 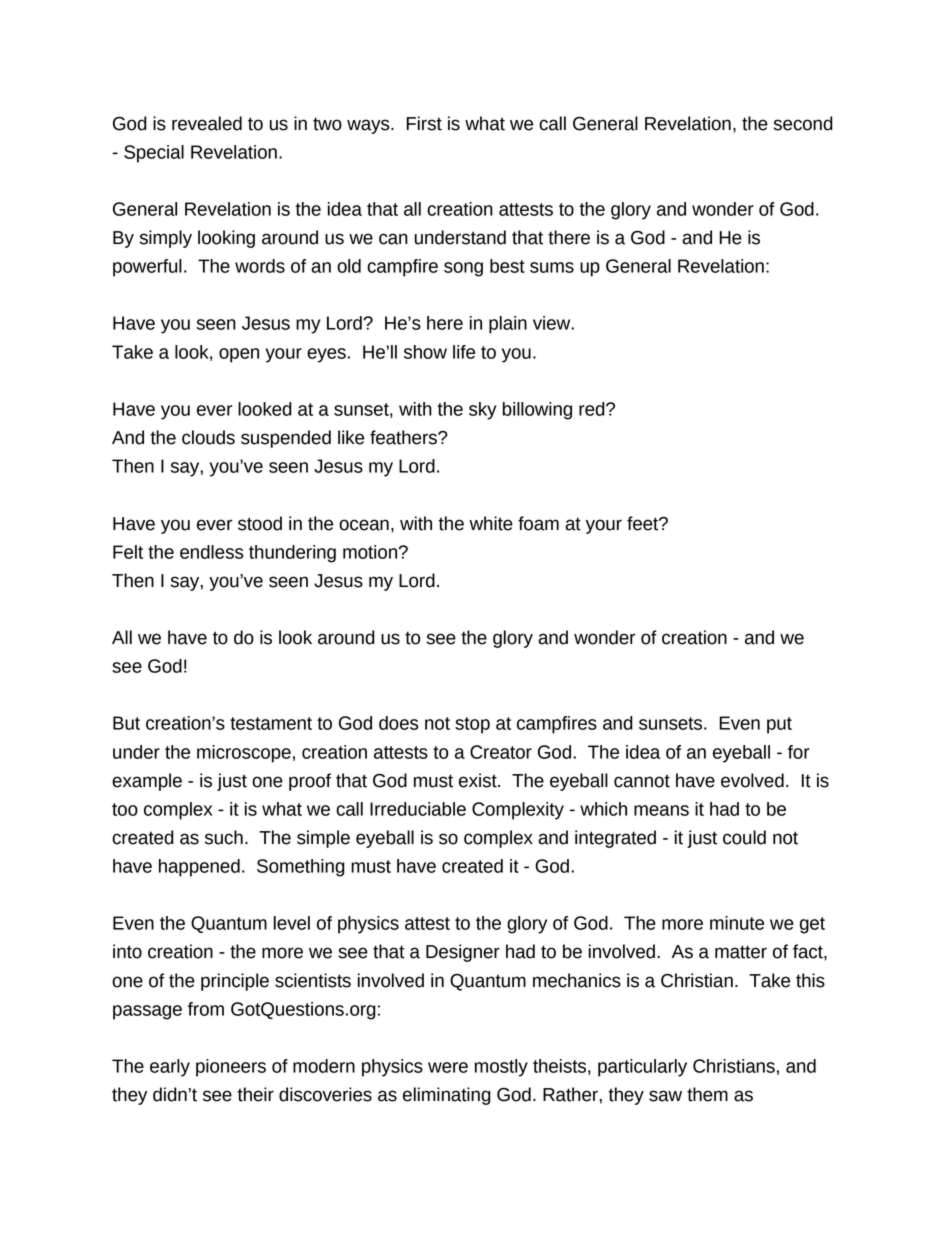 I want to click on them, so click(x=707, y=1094).
